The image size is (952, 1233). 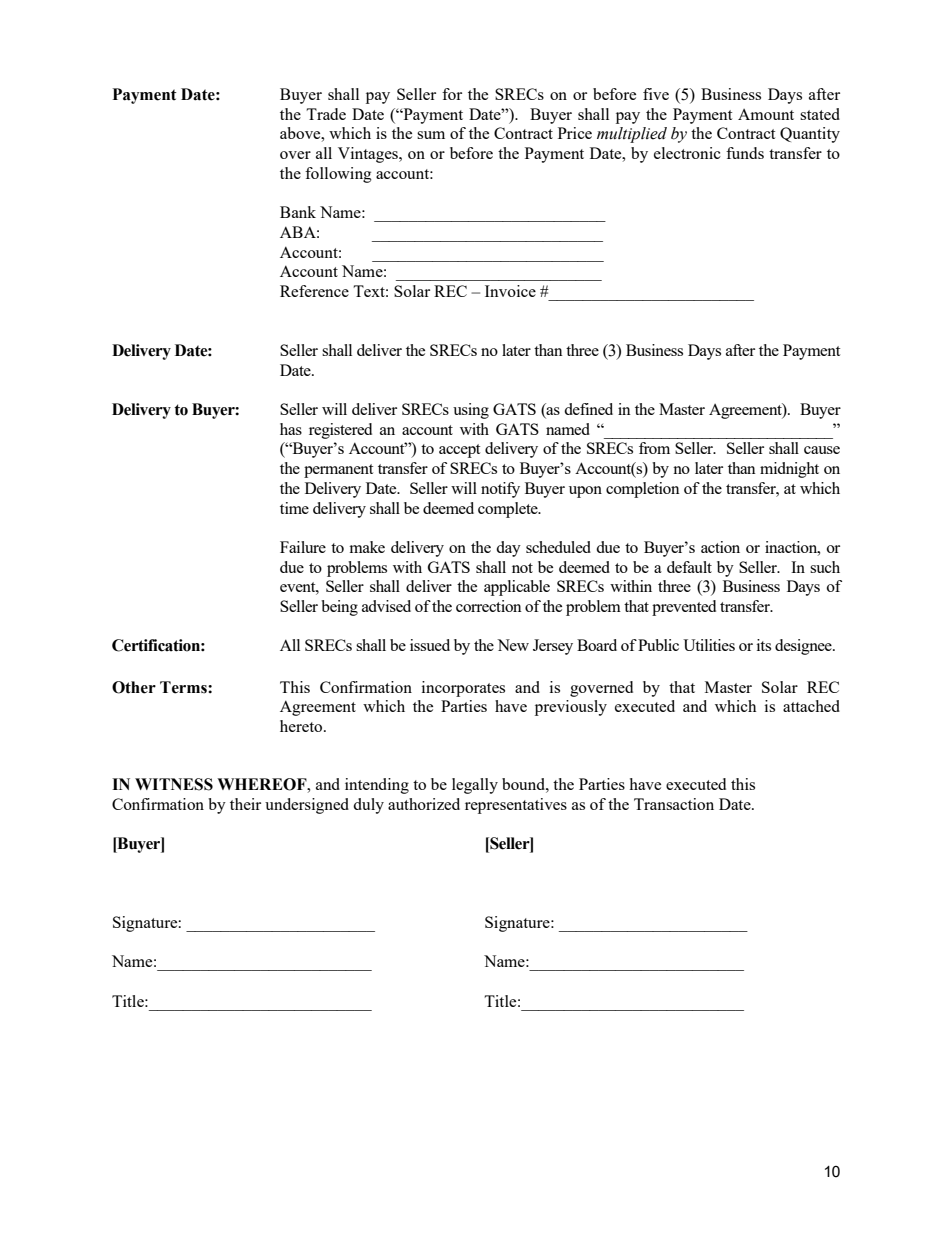 I want to click on Trade, so click(x=326, y=114).
